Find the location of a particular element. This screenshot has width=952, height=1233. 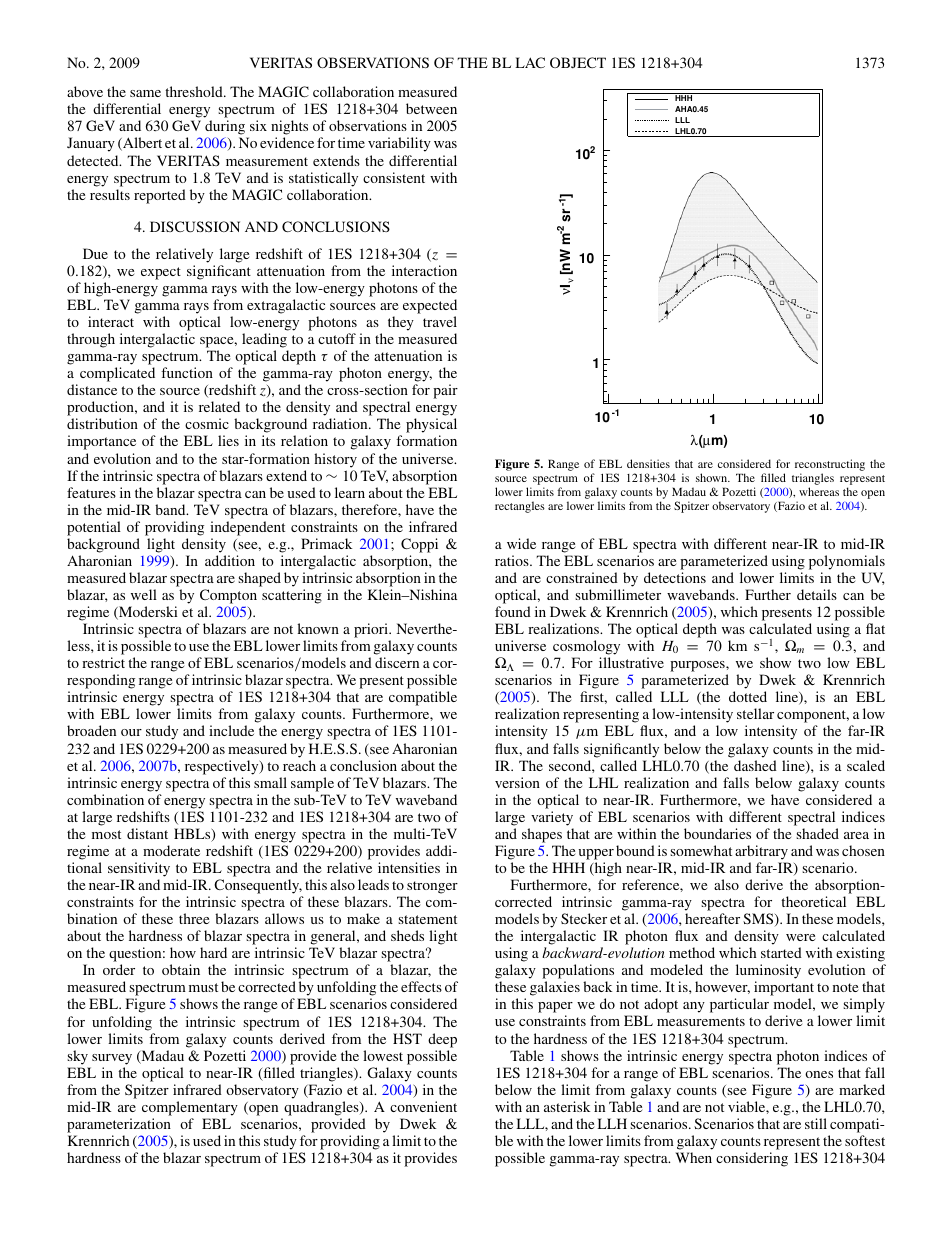

details is located at coordinates (817, 594).
